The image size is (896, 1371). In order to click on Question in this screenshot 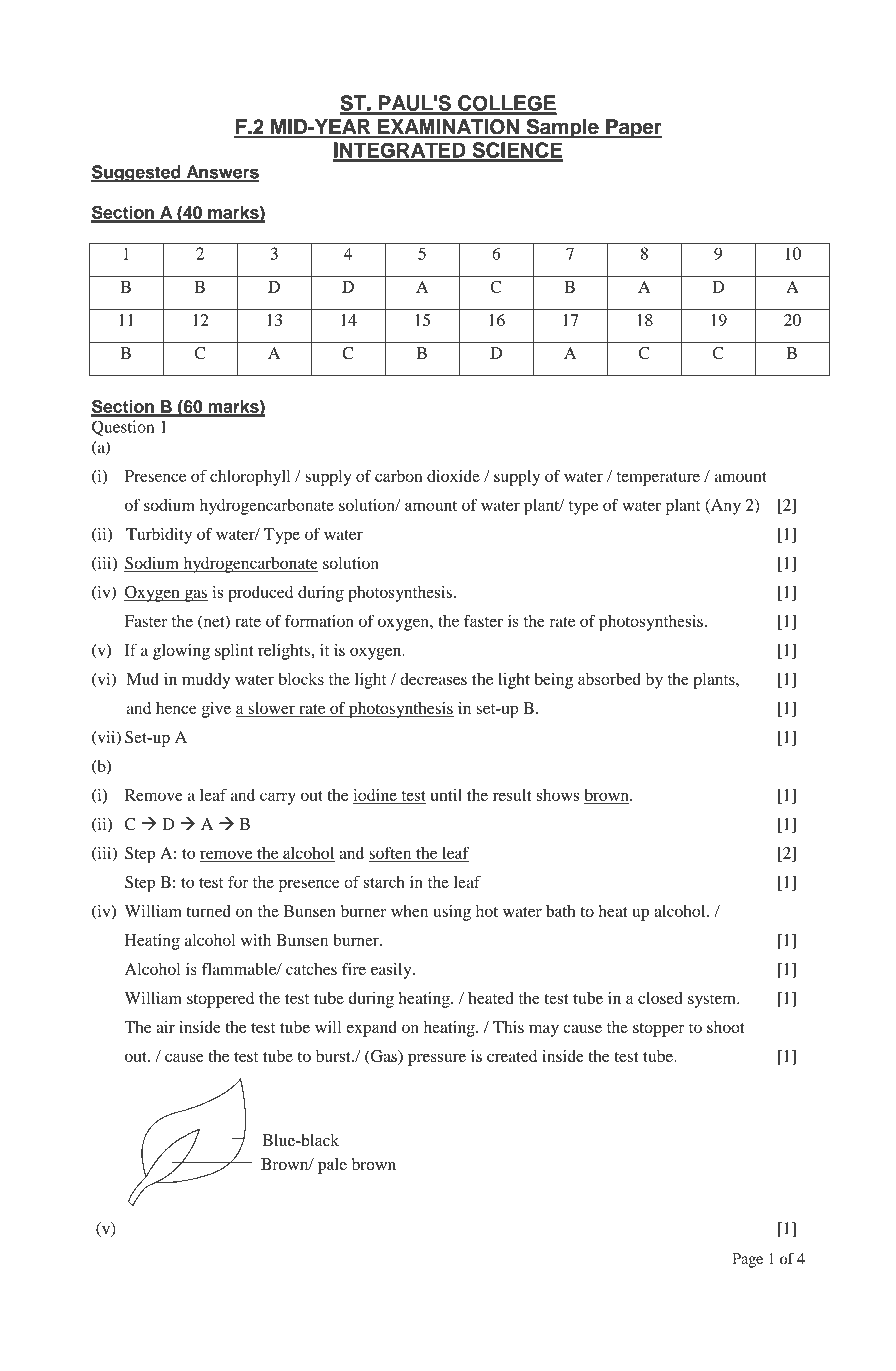, I will do `click(123, 428)`.
